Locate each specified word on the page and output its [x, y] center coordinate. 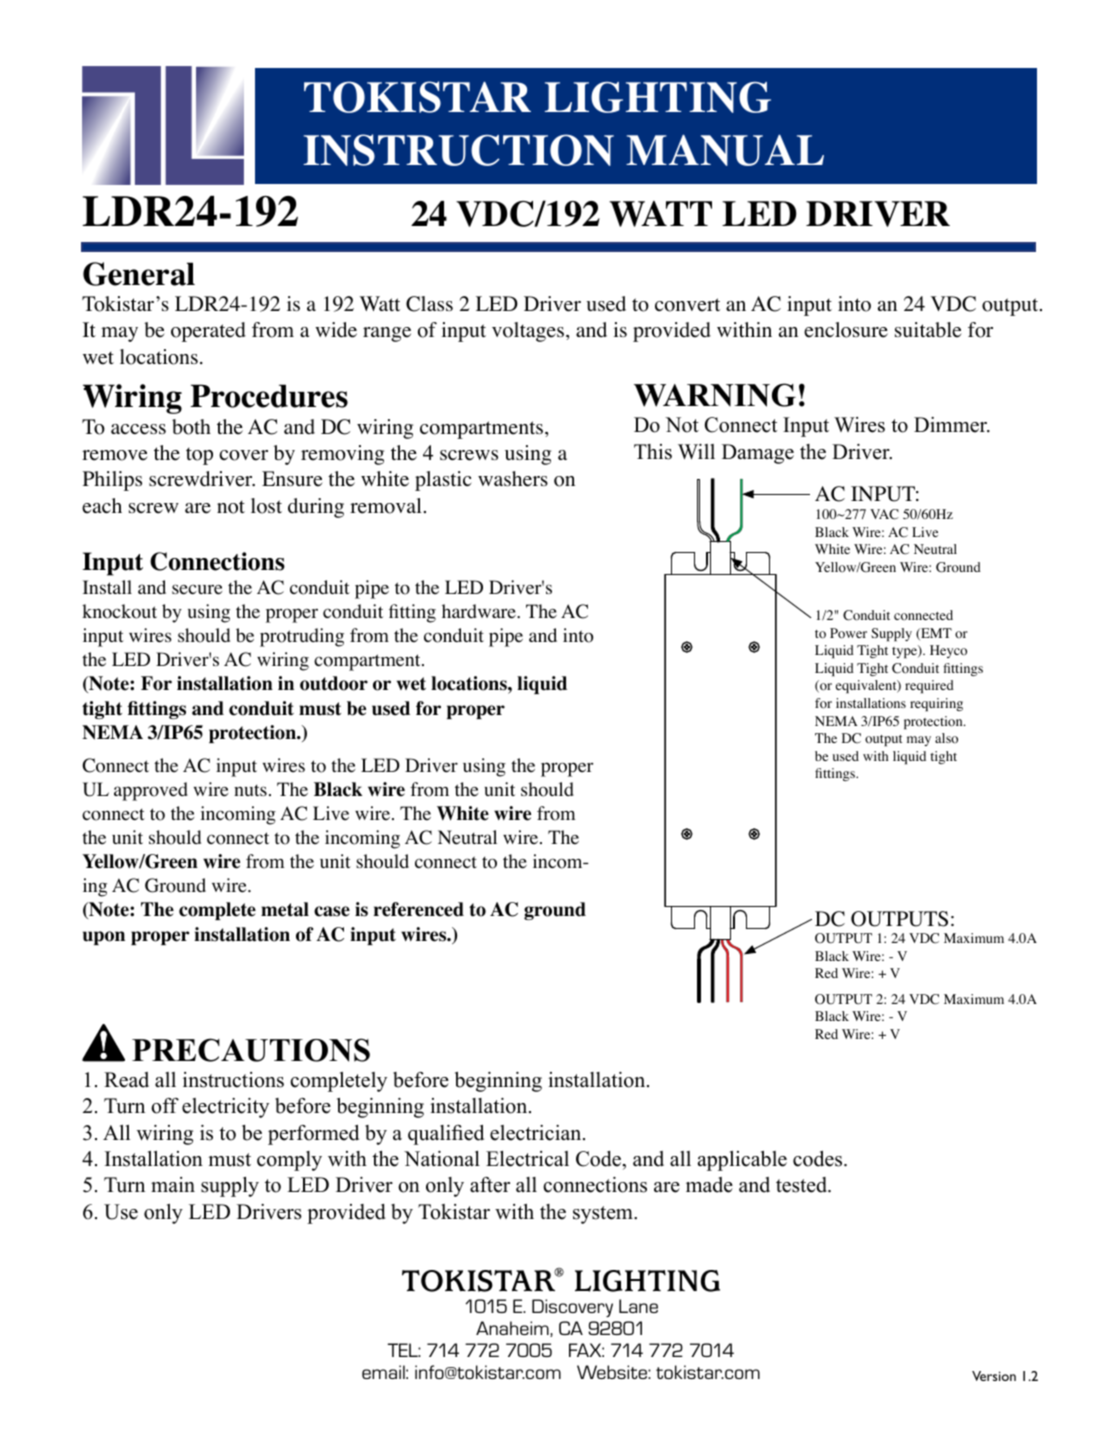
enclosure [846, 330]
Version [994, 1376]
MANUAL [725, 150]
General [139, 274]
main [173, 1184]
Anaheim [513, 1329]
